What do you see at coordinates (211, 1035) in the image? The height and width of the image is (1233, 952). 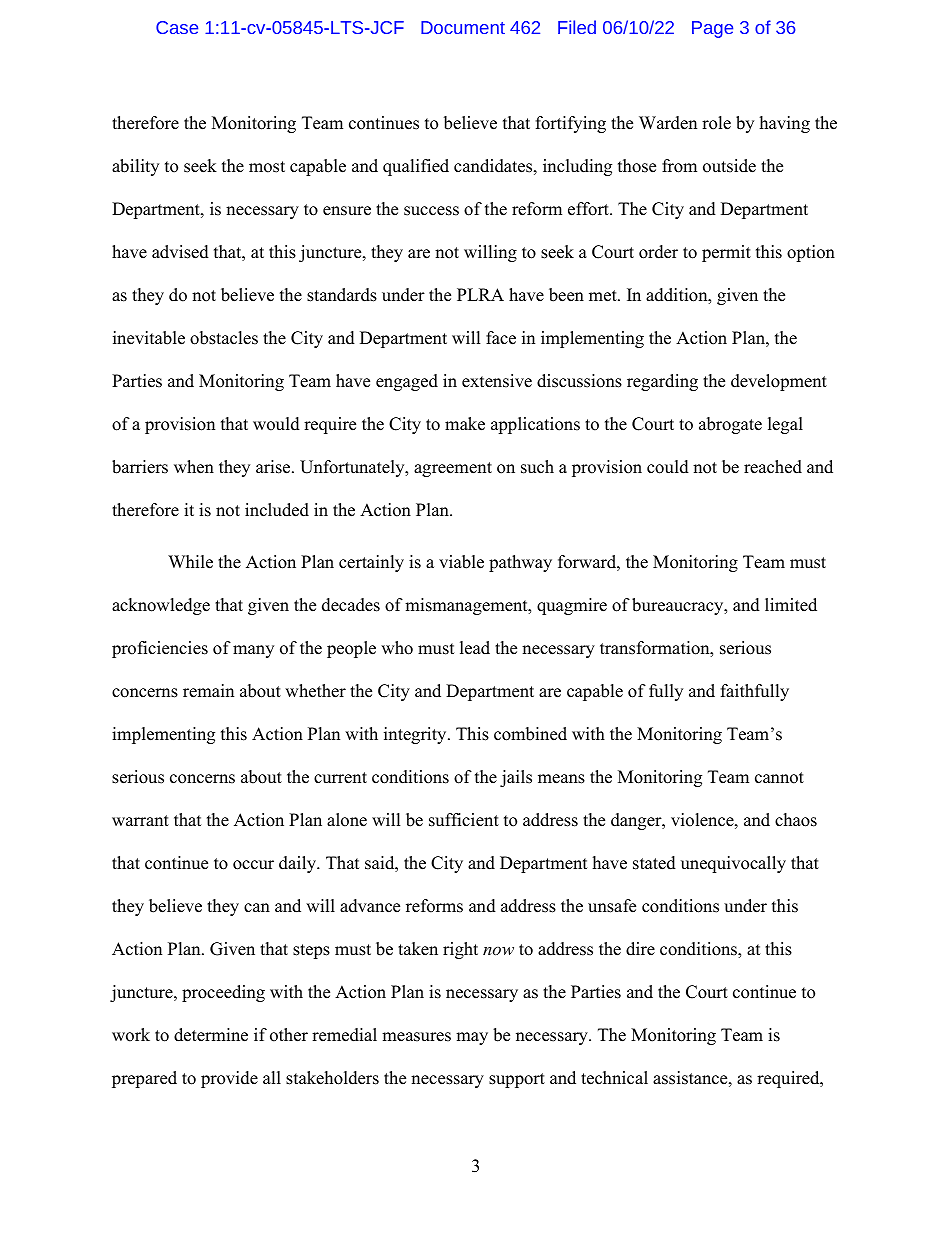 I see `determine` at bounding box center [211, 1035].
